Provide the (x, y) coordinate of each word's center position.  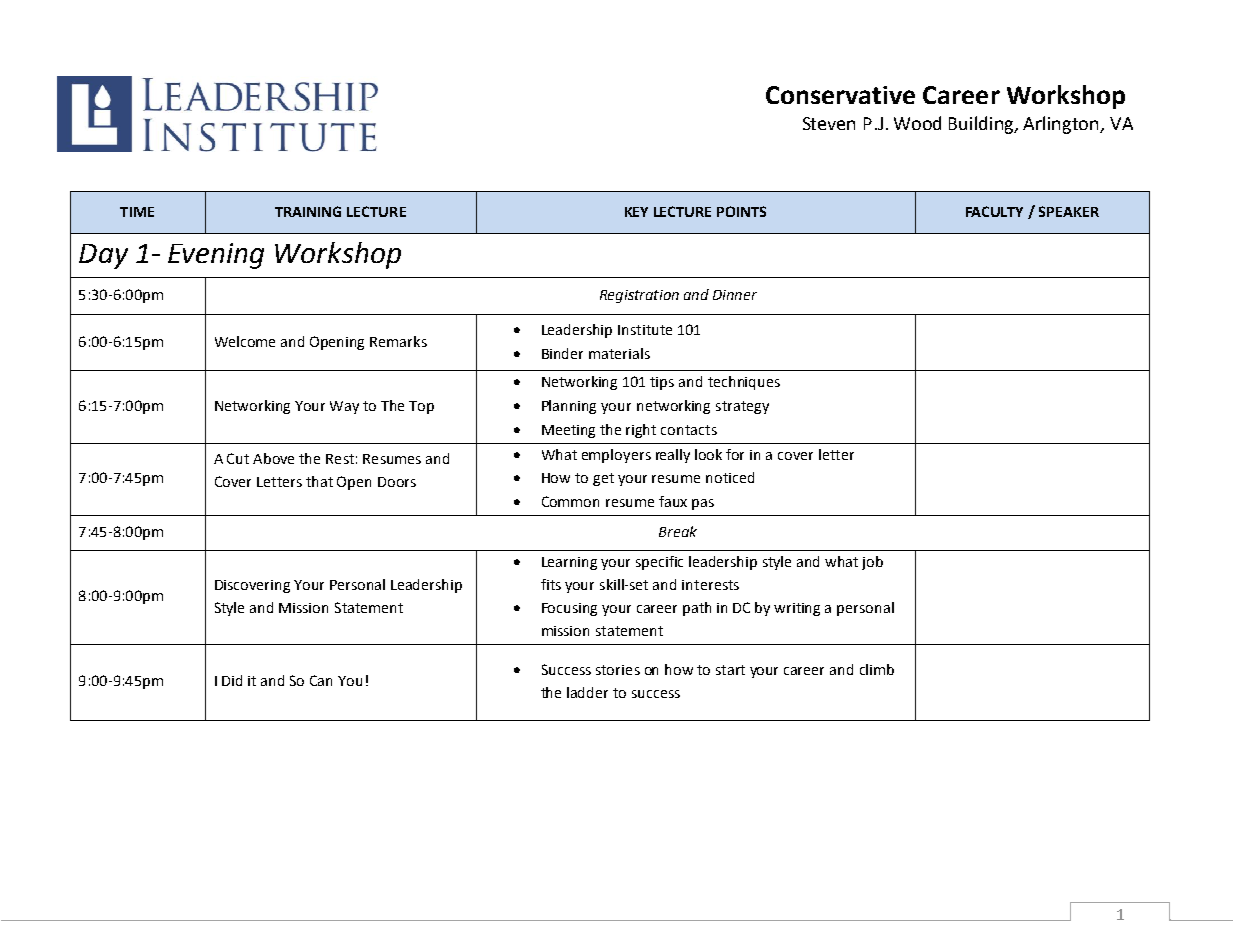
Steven (829, 123)
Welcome (245, 341)
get (603, 479)
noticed (730, 477)
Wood (917, 123)
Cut (238, 458)
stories (618, 670)
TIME (137, 212)
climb (877, 669)
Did (232, 680)
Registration (639, 296)
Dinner (735, 295)
